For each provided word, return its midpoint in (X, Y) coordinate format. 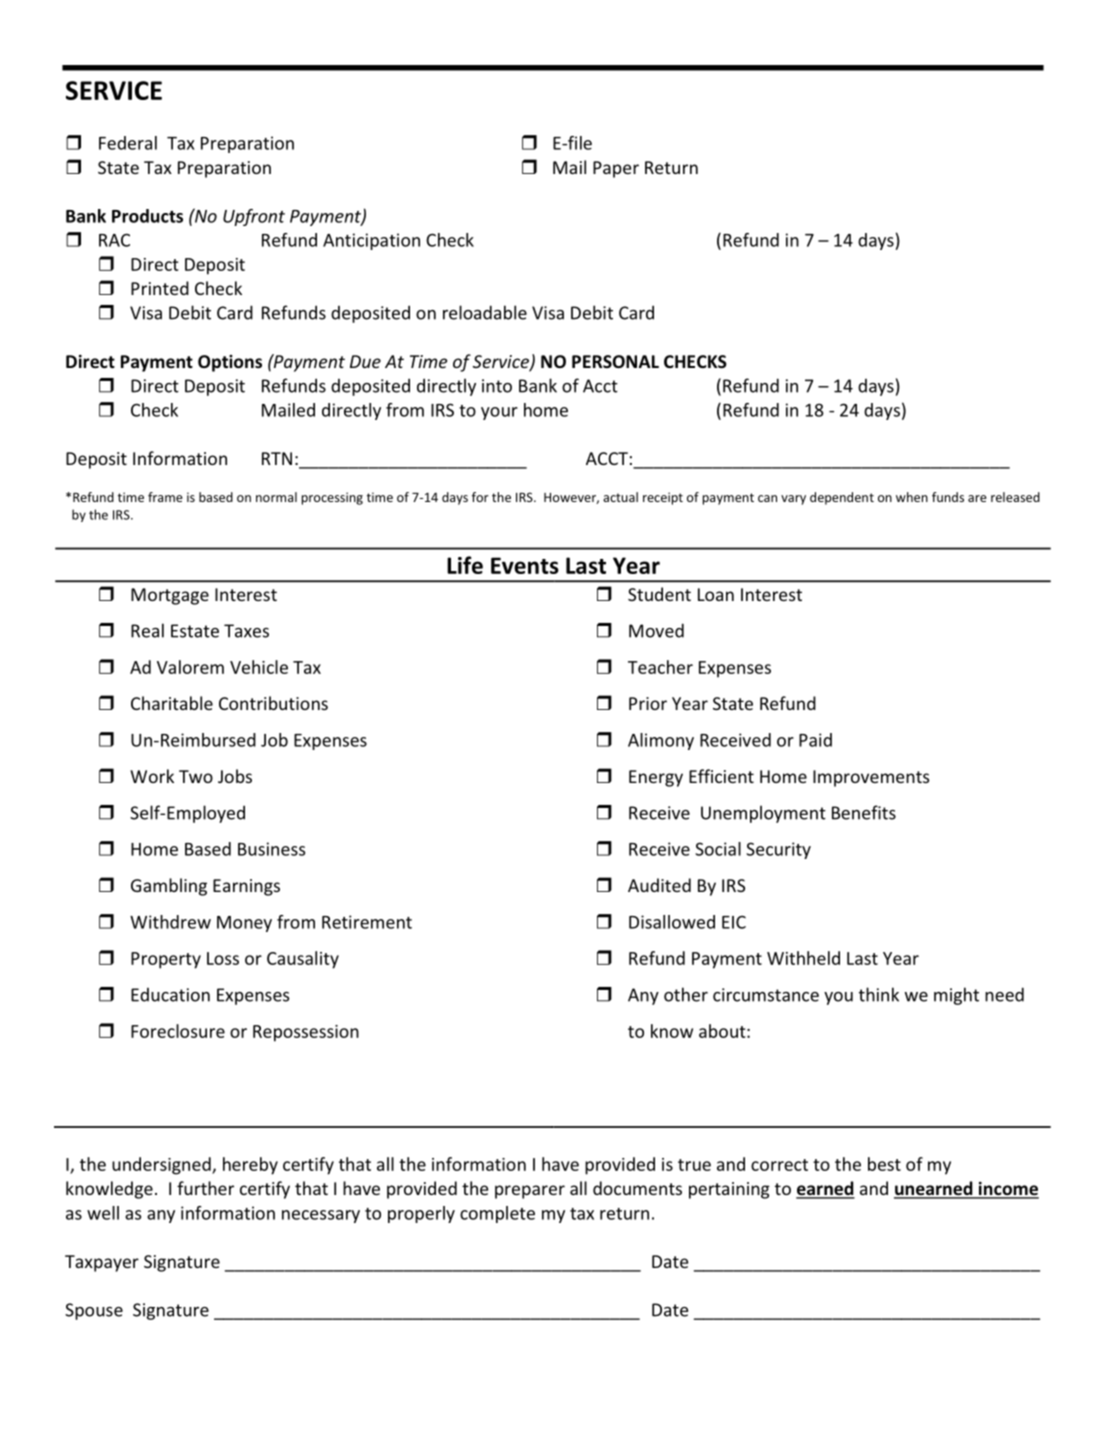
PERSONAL (615, 362)
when (912, 497)
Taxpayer (102, 1263)
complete (497, 1214)
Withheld (803, 958)
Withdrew (170, 922)
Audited (659, 885)
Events (525, 565)
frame (165, 497)
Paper (616, 169)
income (1007, 1189)
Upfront (254, 217)
